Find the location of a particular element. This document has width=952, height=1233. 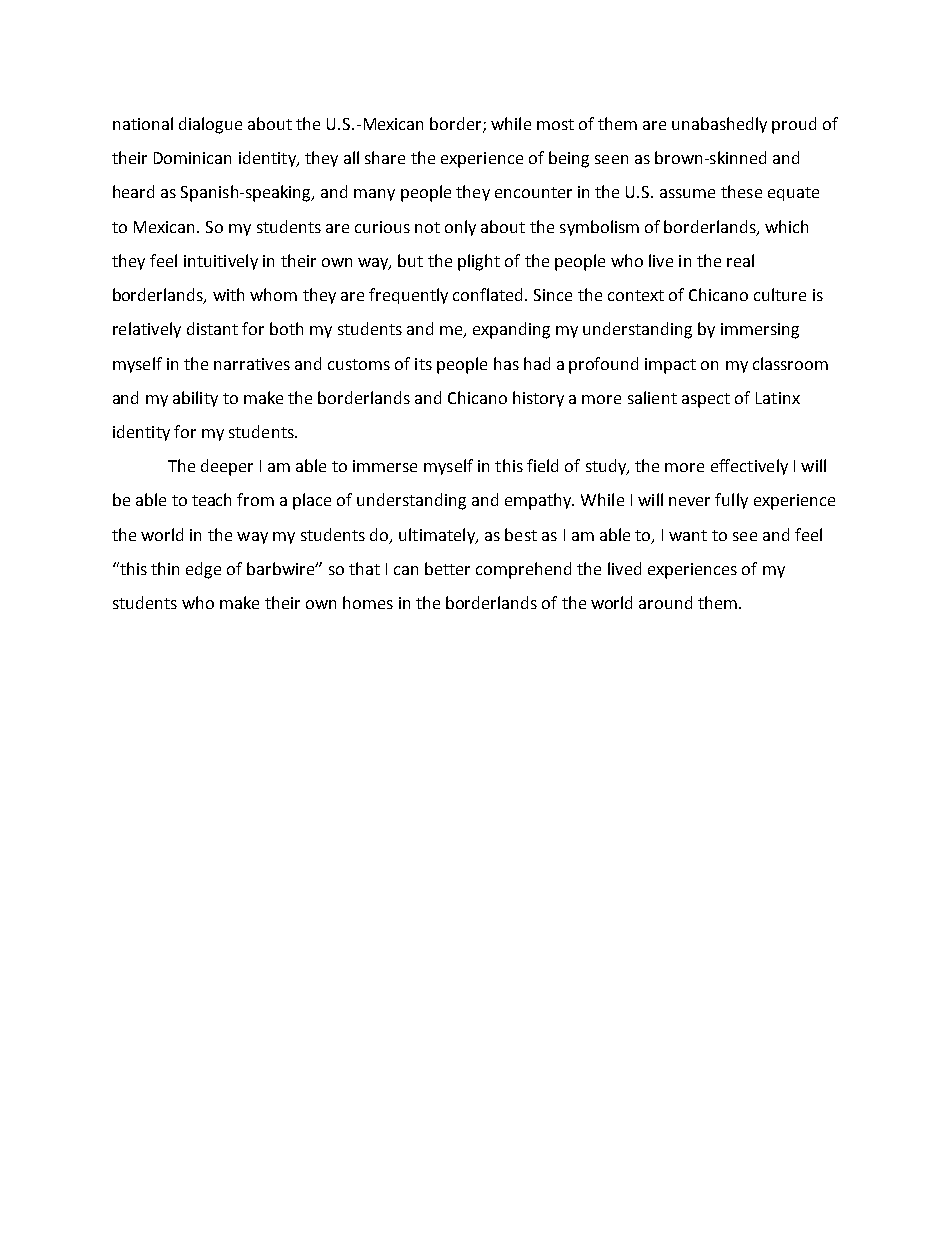

better is located at coordinates (447, 568).
